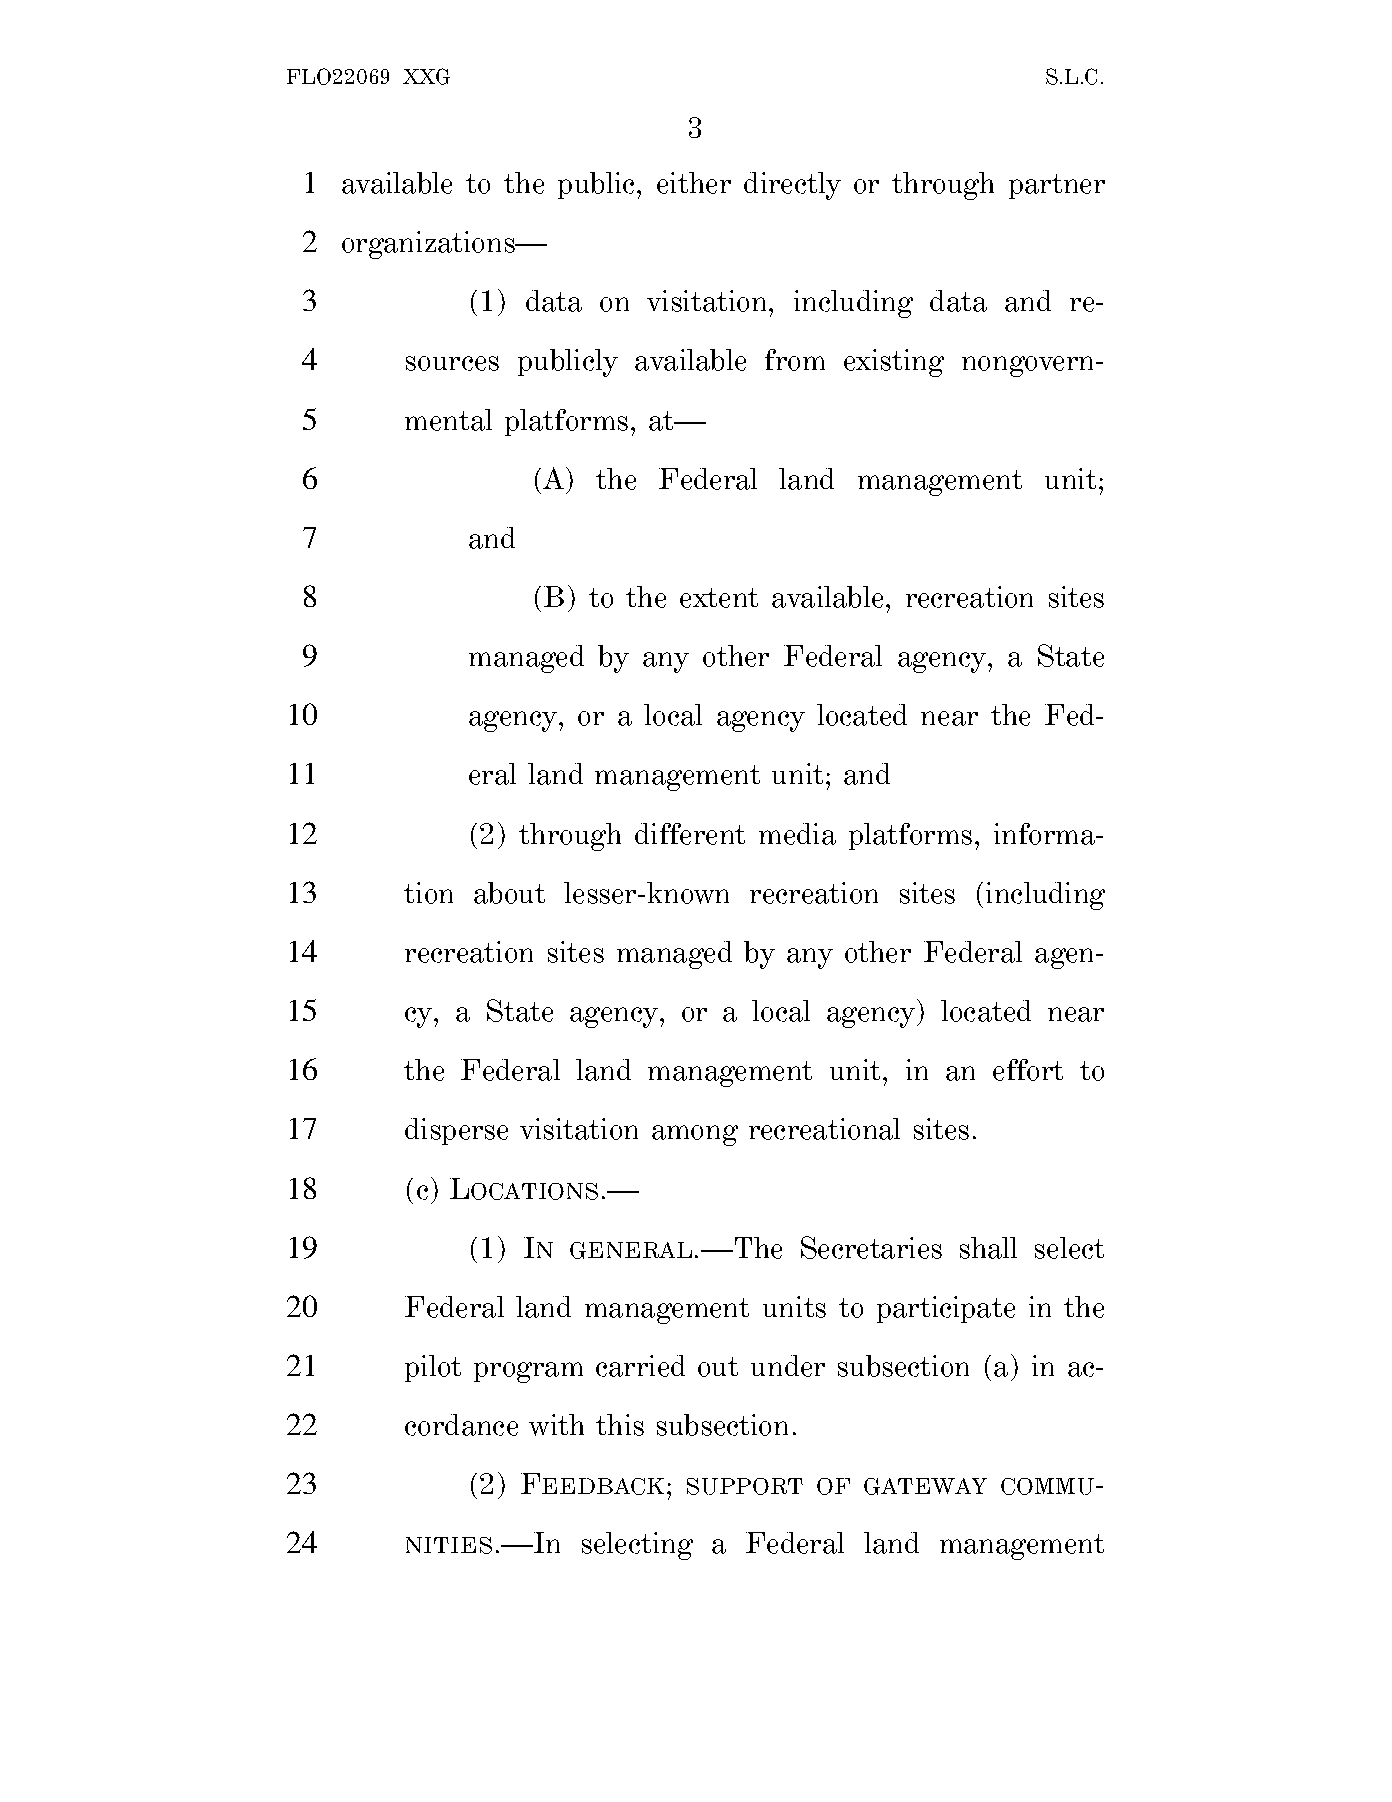 This screenshot has height=1802, width=1392. What do you see at coordinates (1057, 186) in the screenshot?
I see `partner` at bounding box center [1057, 186].
